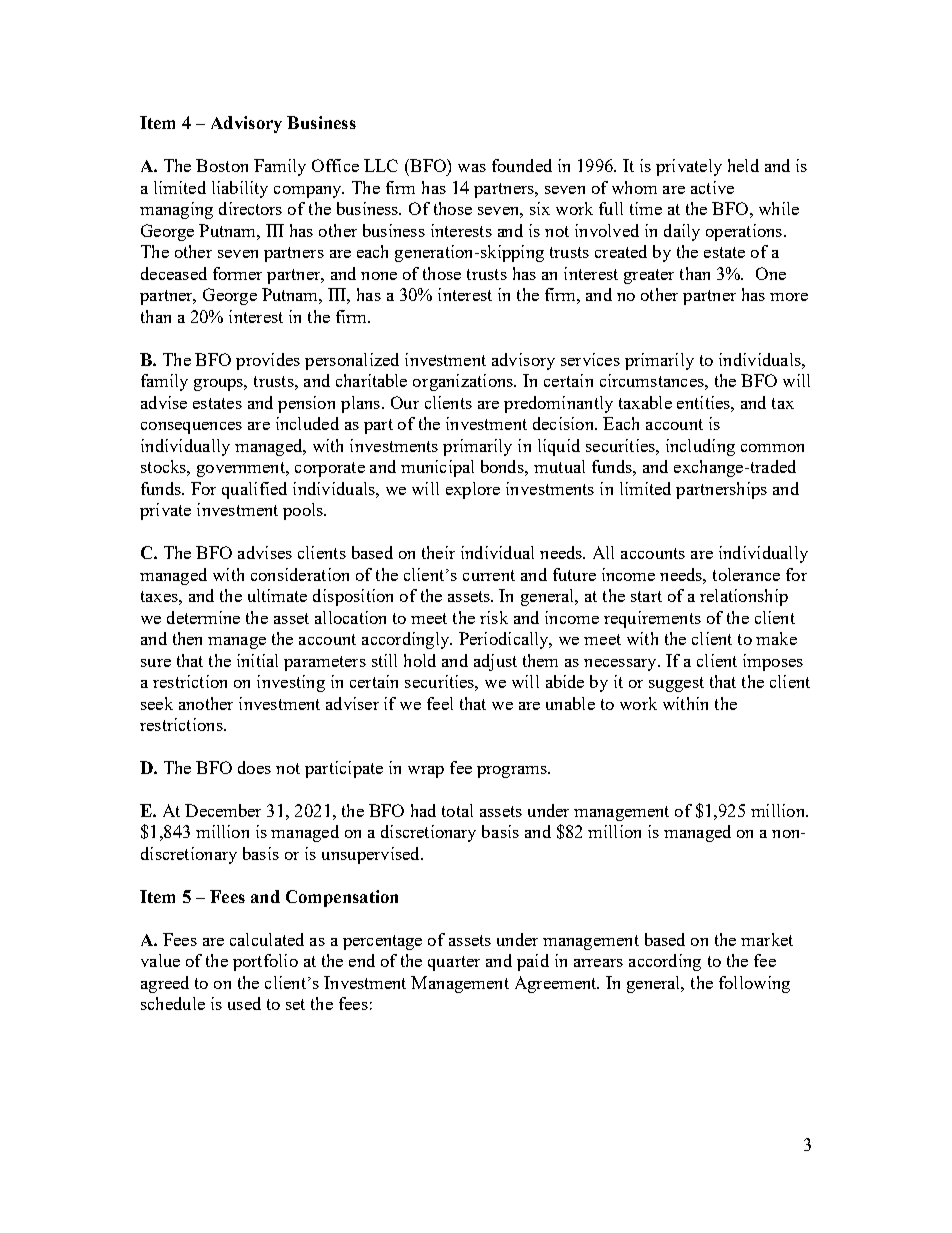 The image size is (952, 1233). Describe the element at coordinates (464, 382) in the document. I see `organizations` at that location.
